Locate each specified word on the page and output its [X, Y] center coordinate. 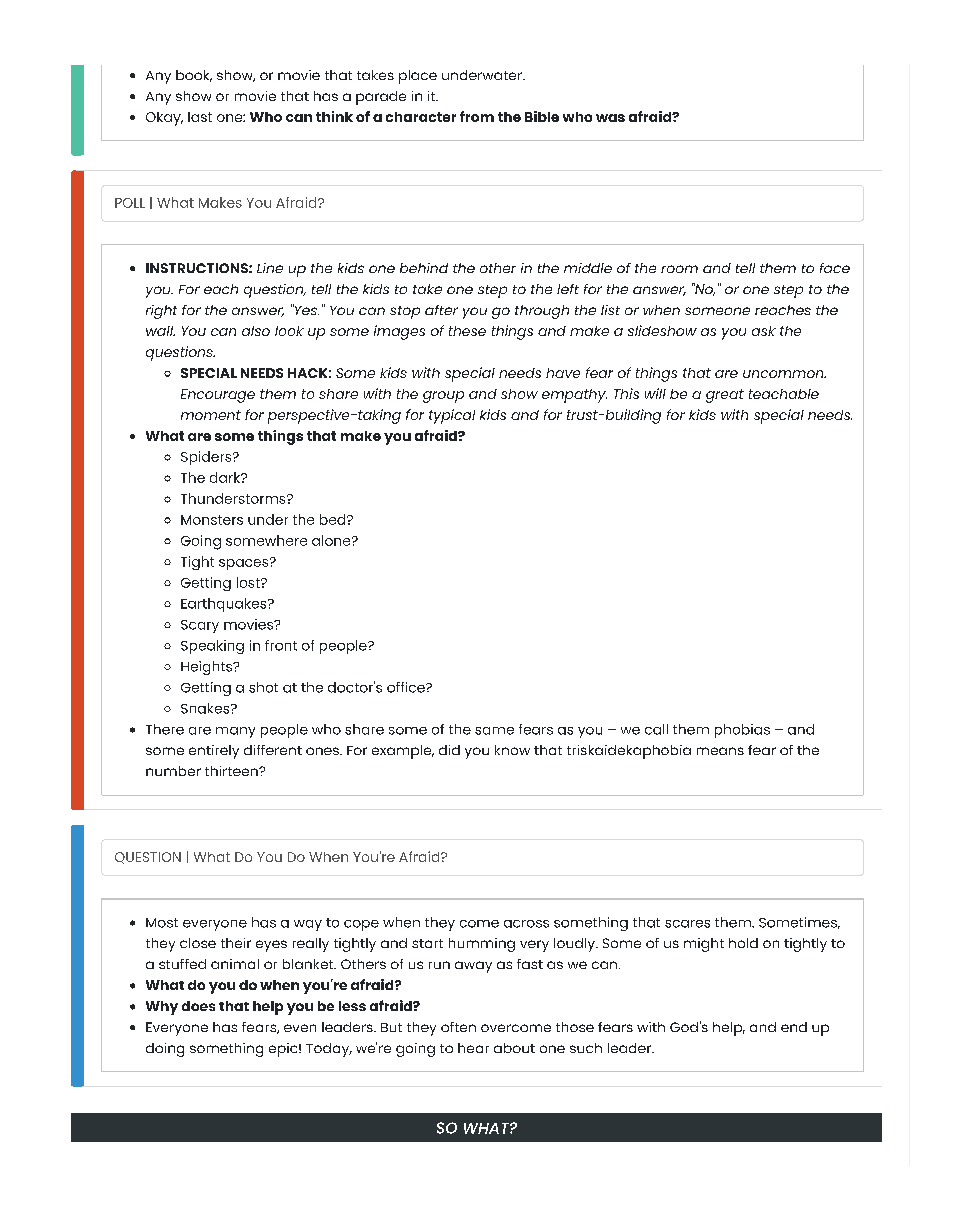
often [458, 1027]
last [200, 117]
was [610, 118]
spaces [245, 564]
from [477, 116]
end [794, 1027]
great [725, 396]
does [198, 1006]
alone [332, 540]
